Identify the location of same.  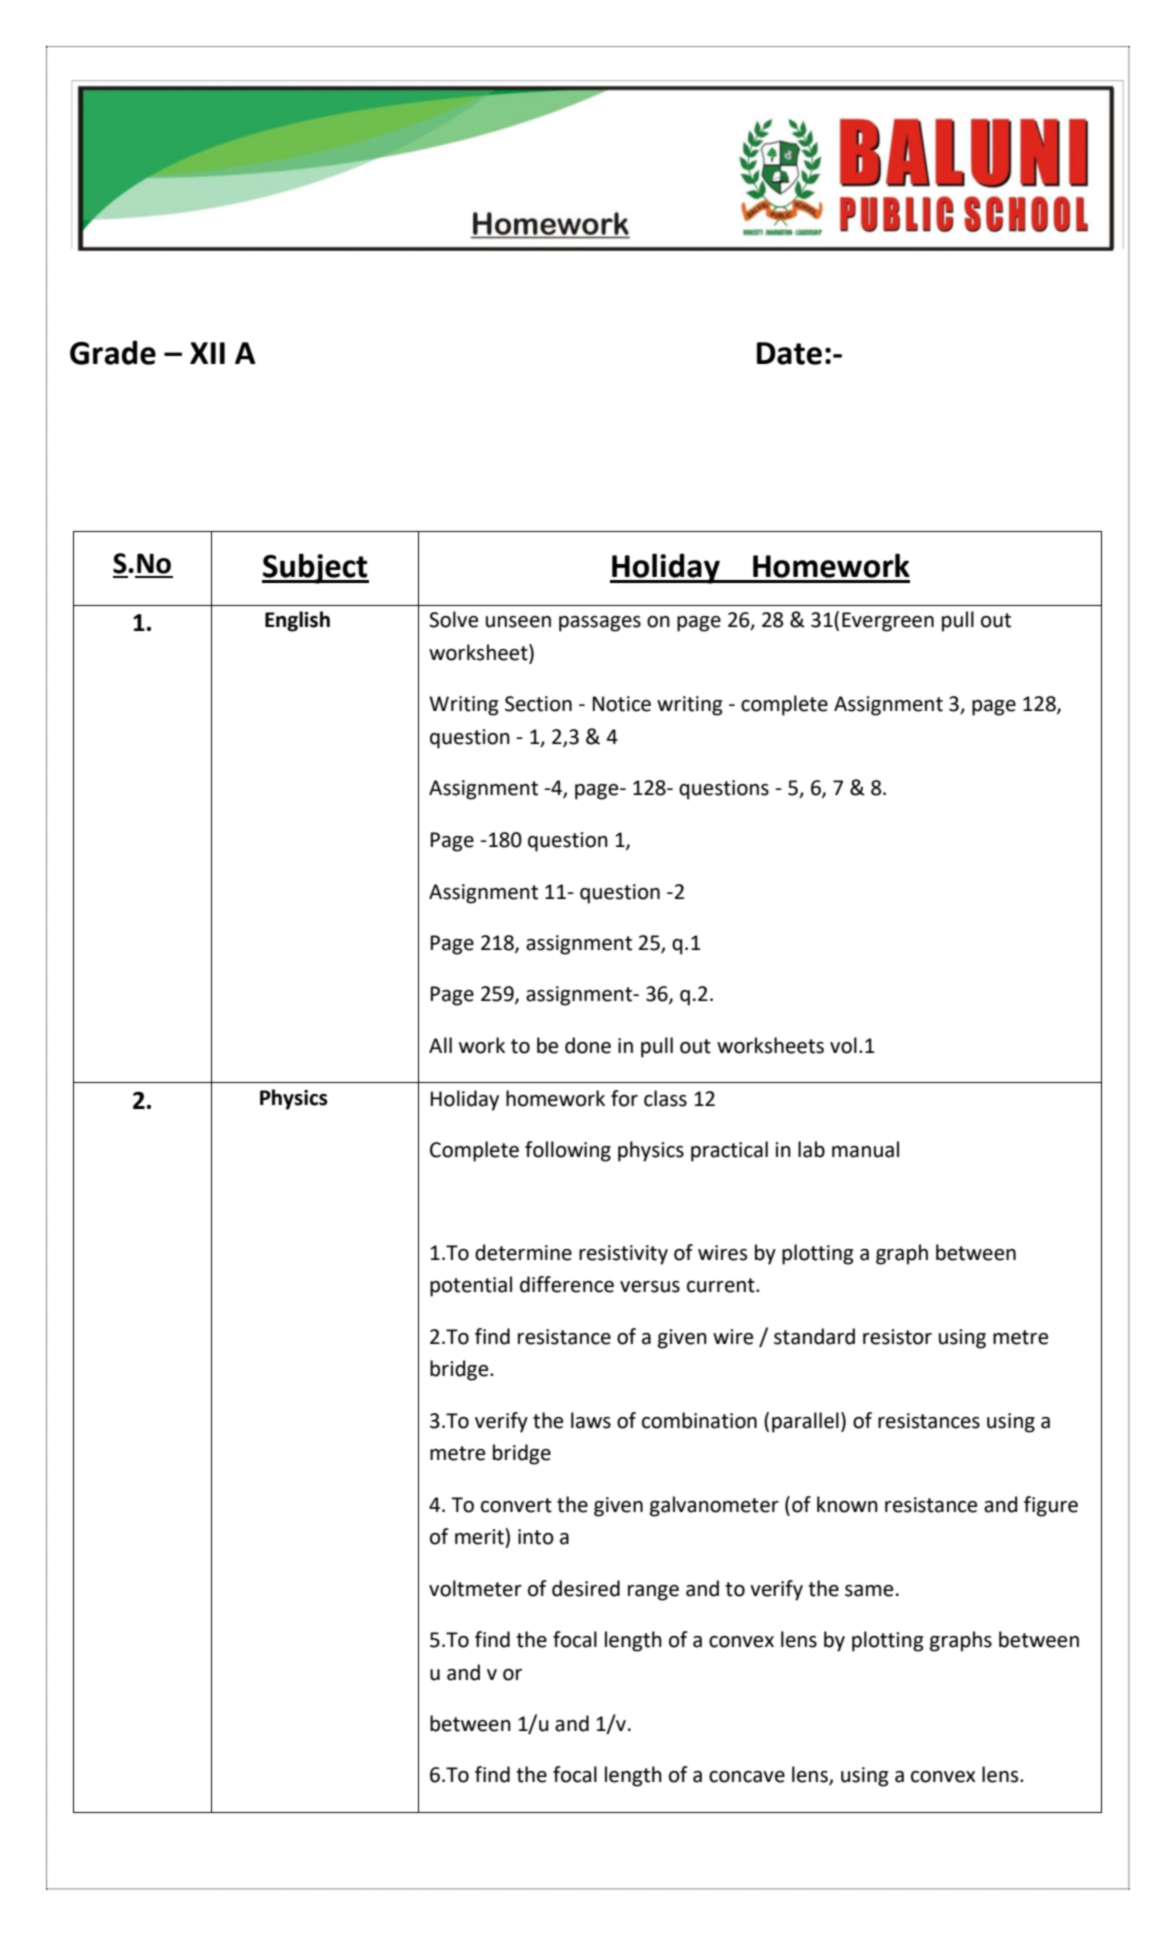
(869, 1591).
